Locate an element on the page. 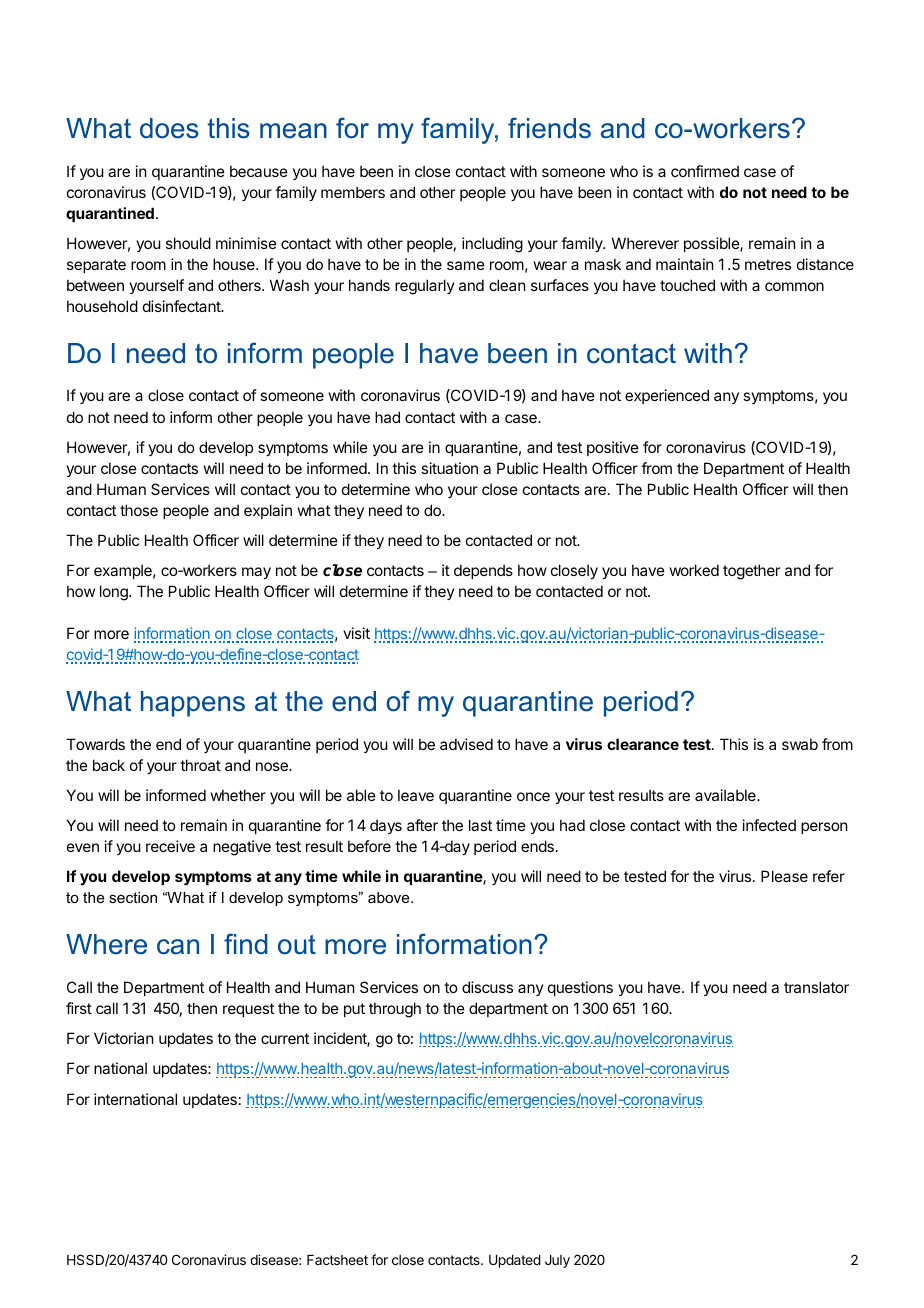 This page has height=1308, width=924. July is located at coordinates (557, 1261).
